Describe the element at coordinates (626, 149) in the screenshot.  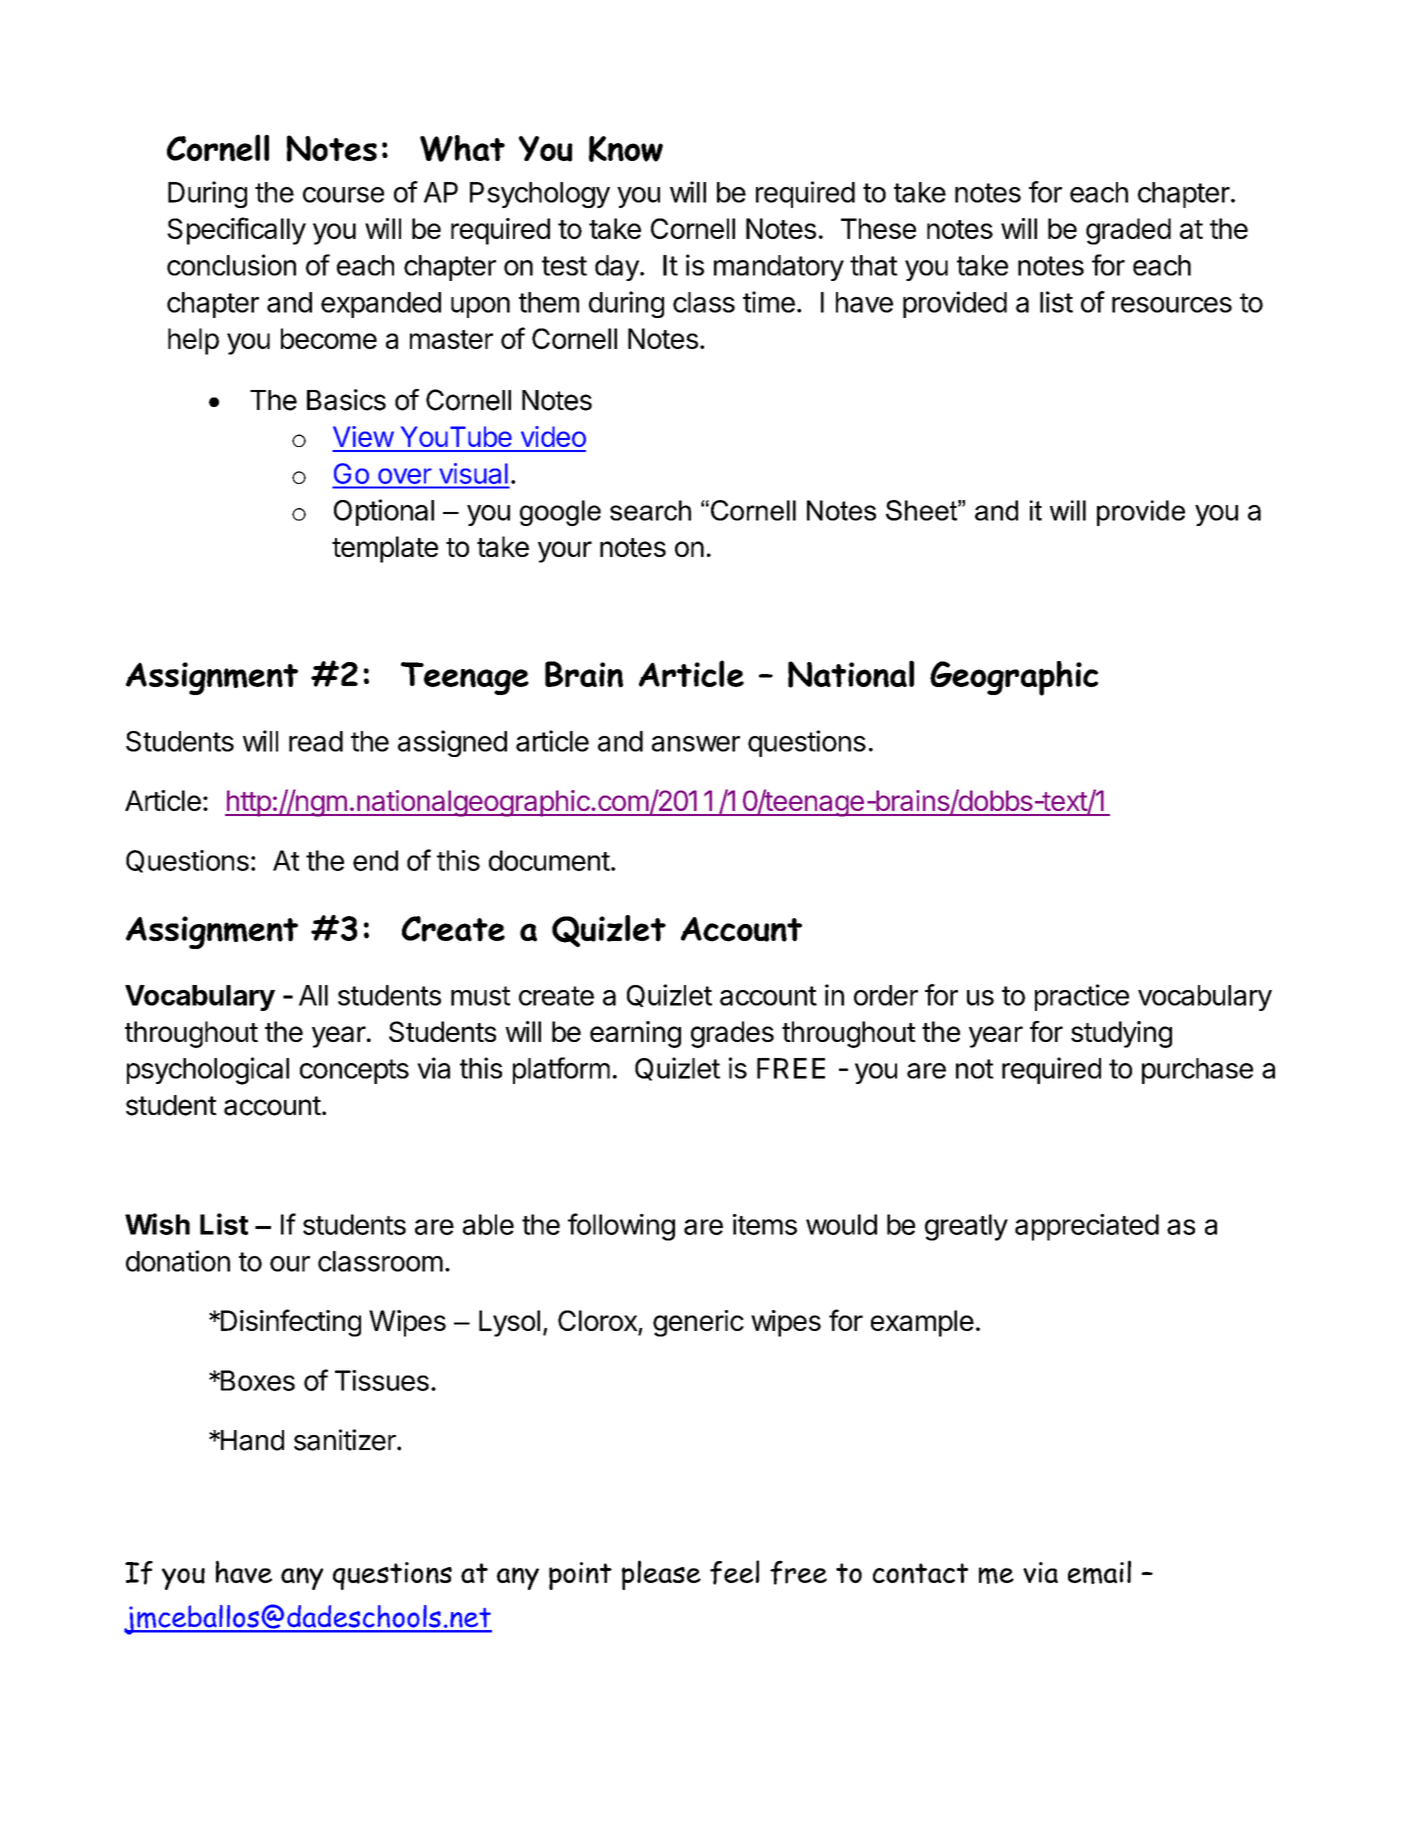
I see `Know` at that location.
